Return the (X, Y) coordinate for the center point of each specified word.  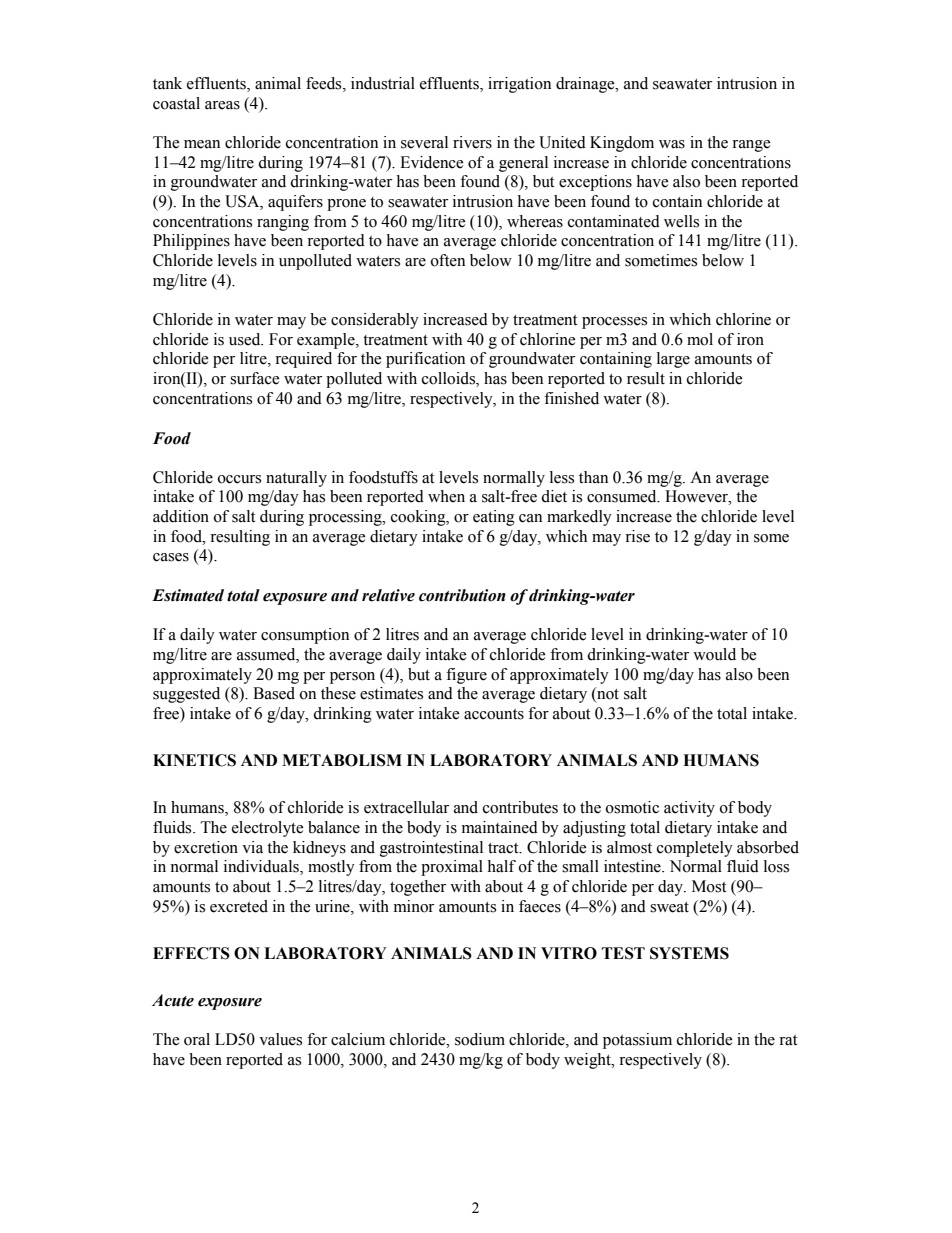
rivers (472, 142)
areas (222, 105)
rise (637, 536)
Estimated (188, 595)
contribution (462, 595)
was (672, 144)
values (280, 1039)
